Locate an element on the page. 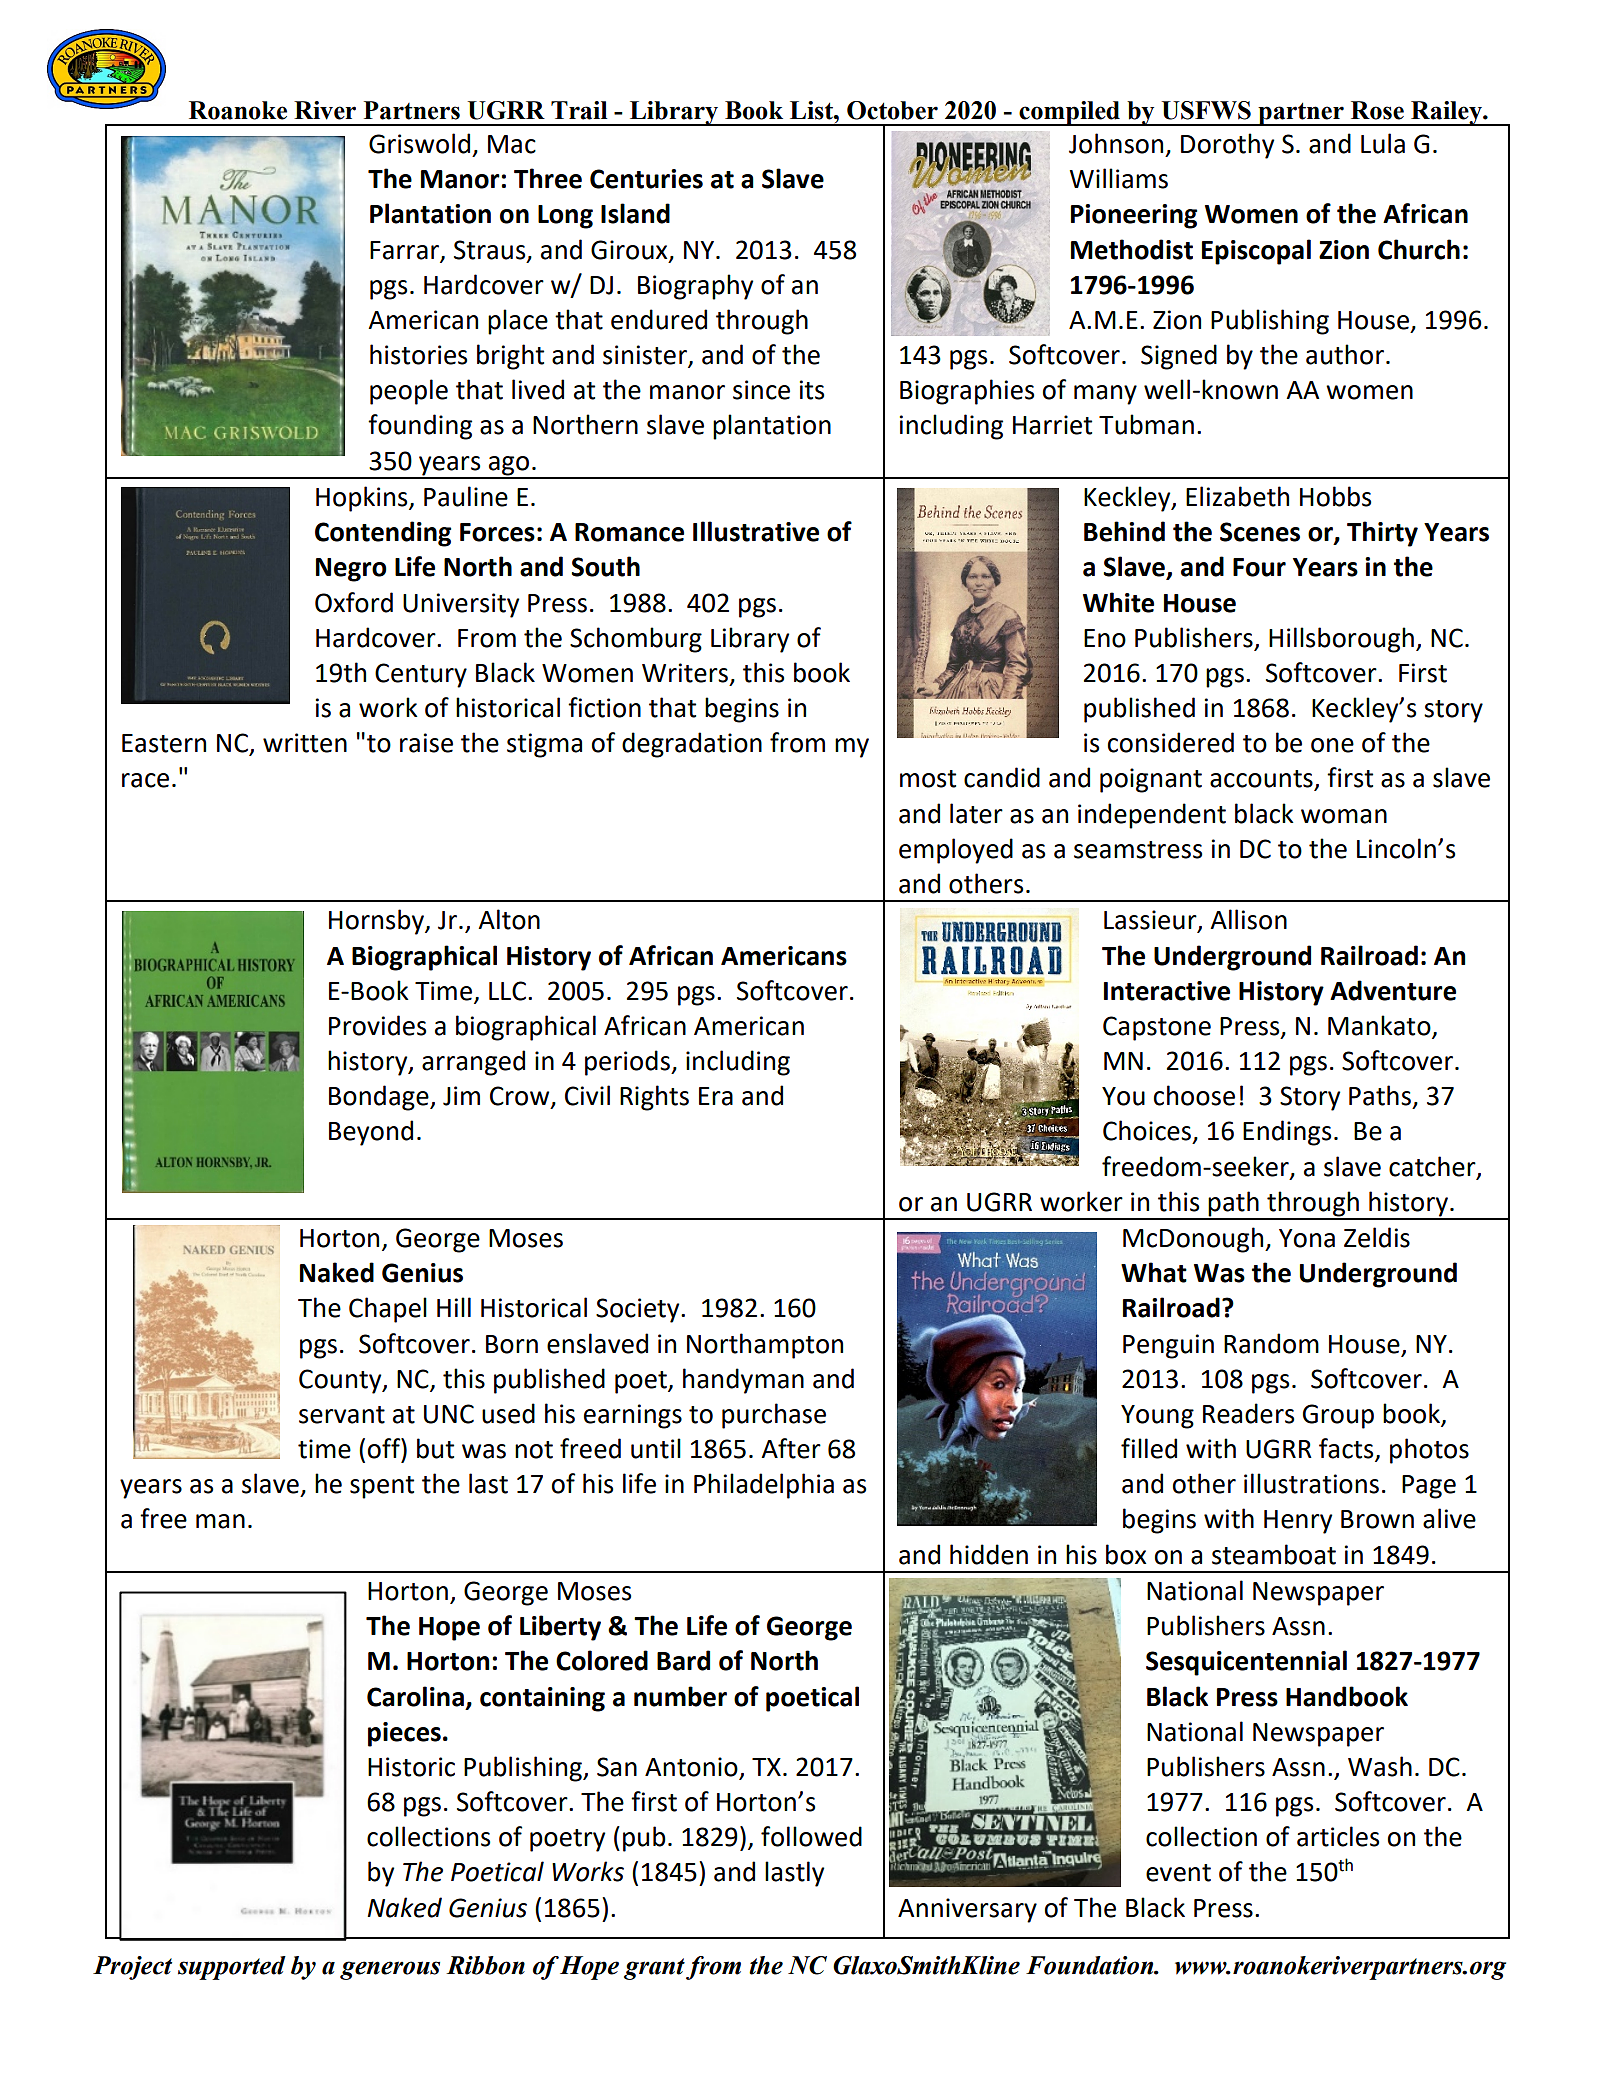 The width and height of the page is (1603, 2074). County is located at coordinates (341, 1381).
